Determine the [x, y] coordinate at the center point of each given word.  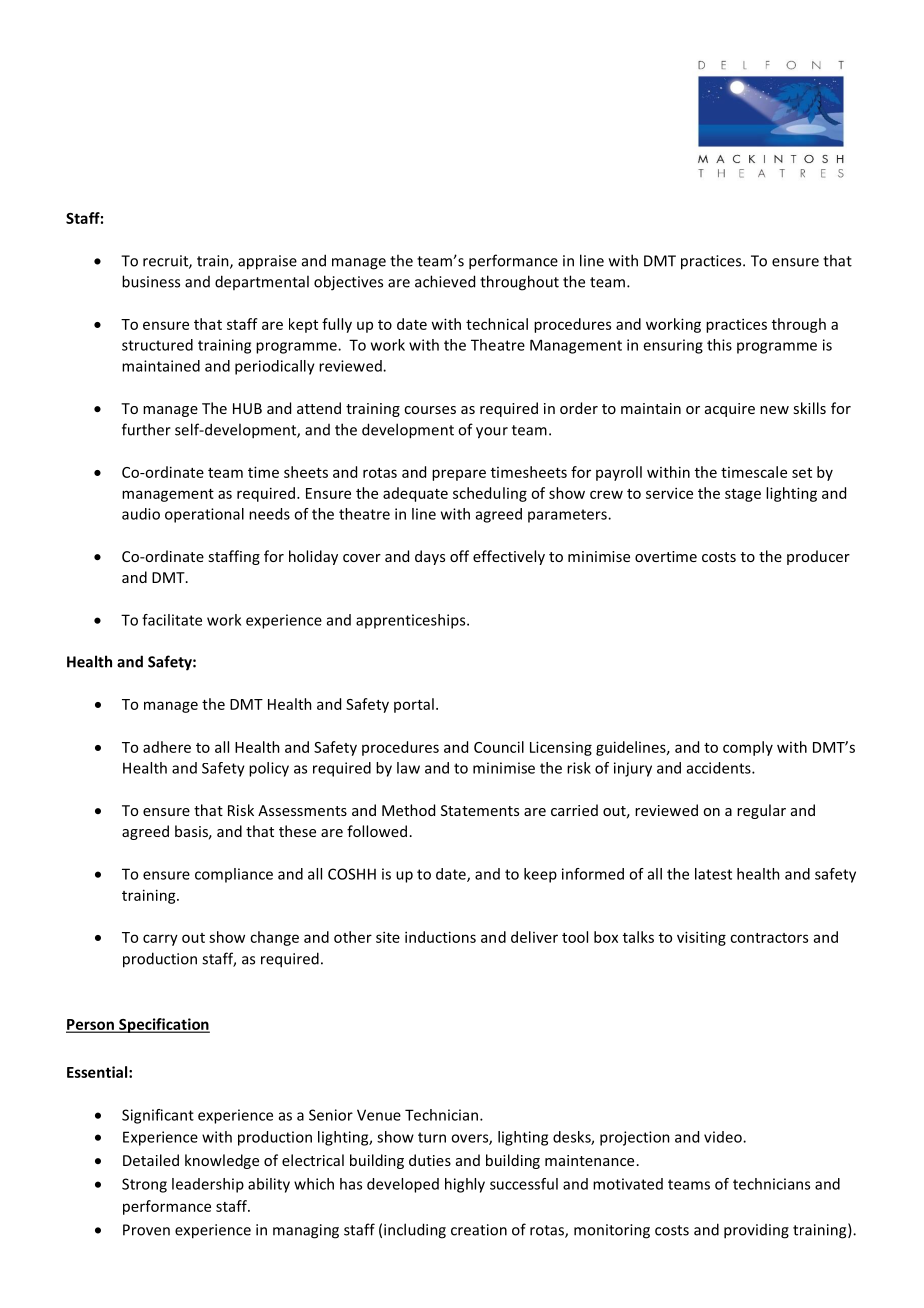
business [151, 281]
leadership [208, 1185]
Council [499, 747]
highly [465, 1185]
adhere [167, 747]
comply [748, 748]
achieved [445, 281]
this [719, 345]
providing [756, 1231]
